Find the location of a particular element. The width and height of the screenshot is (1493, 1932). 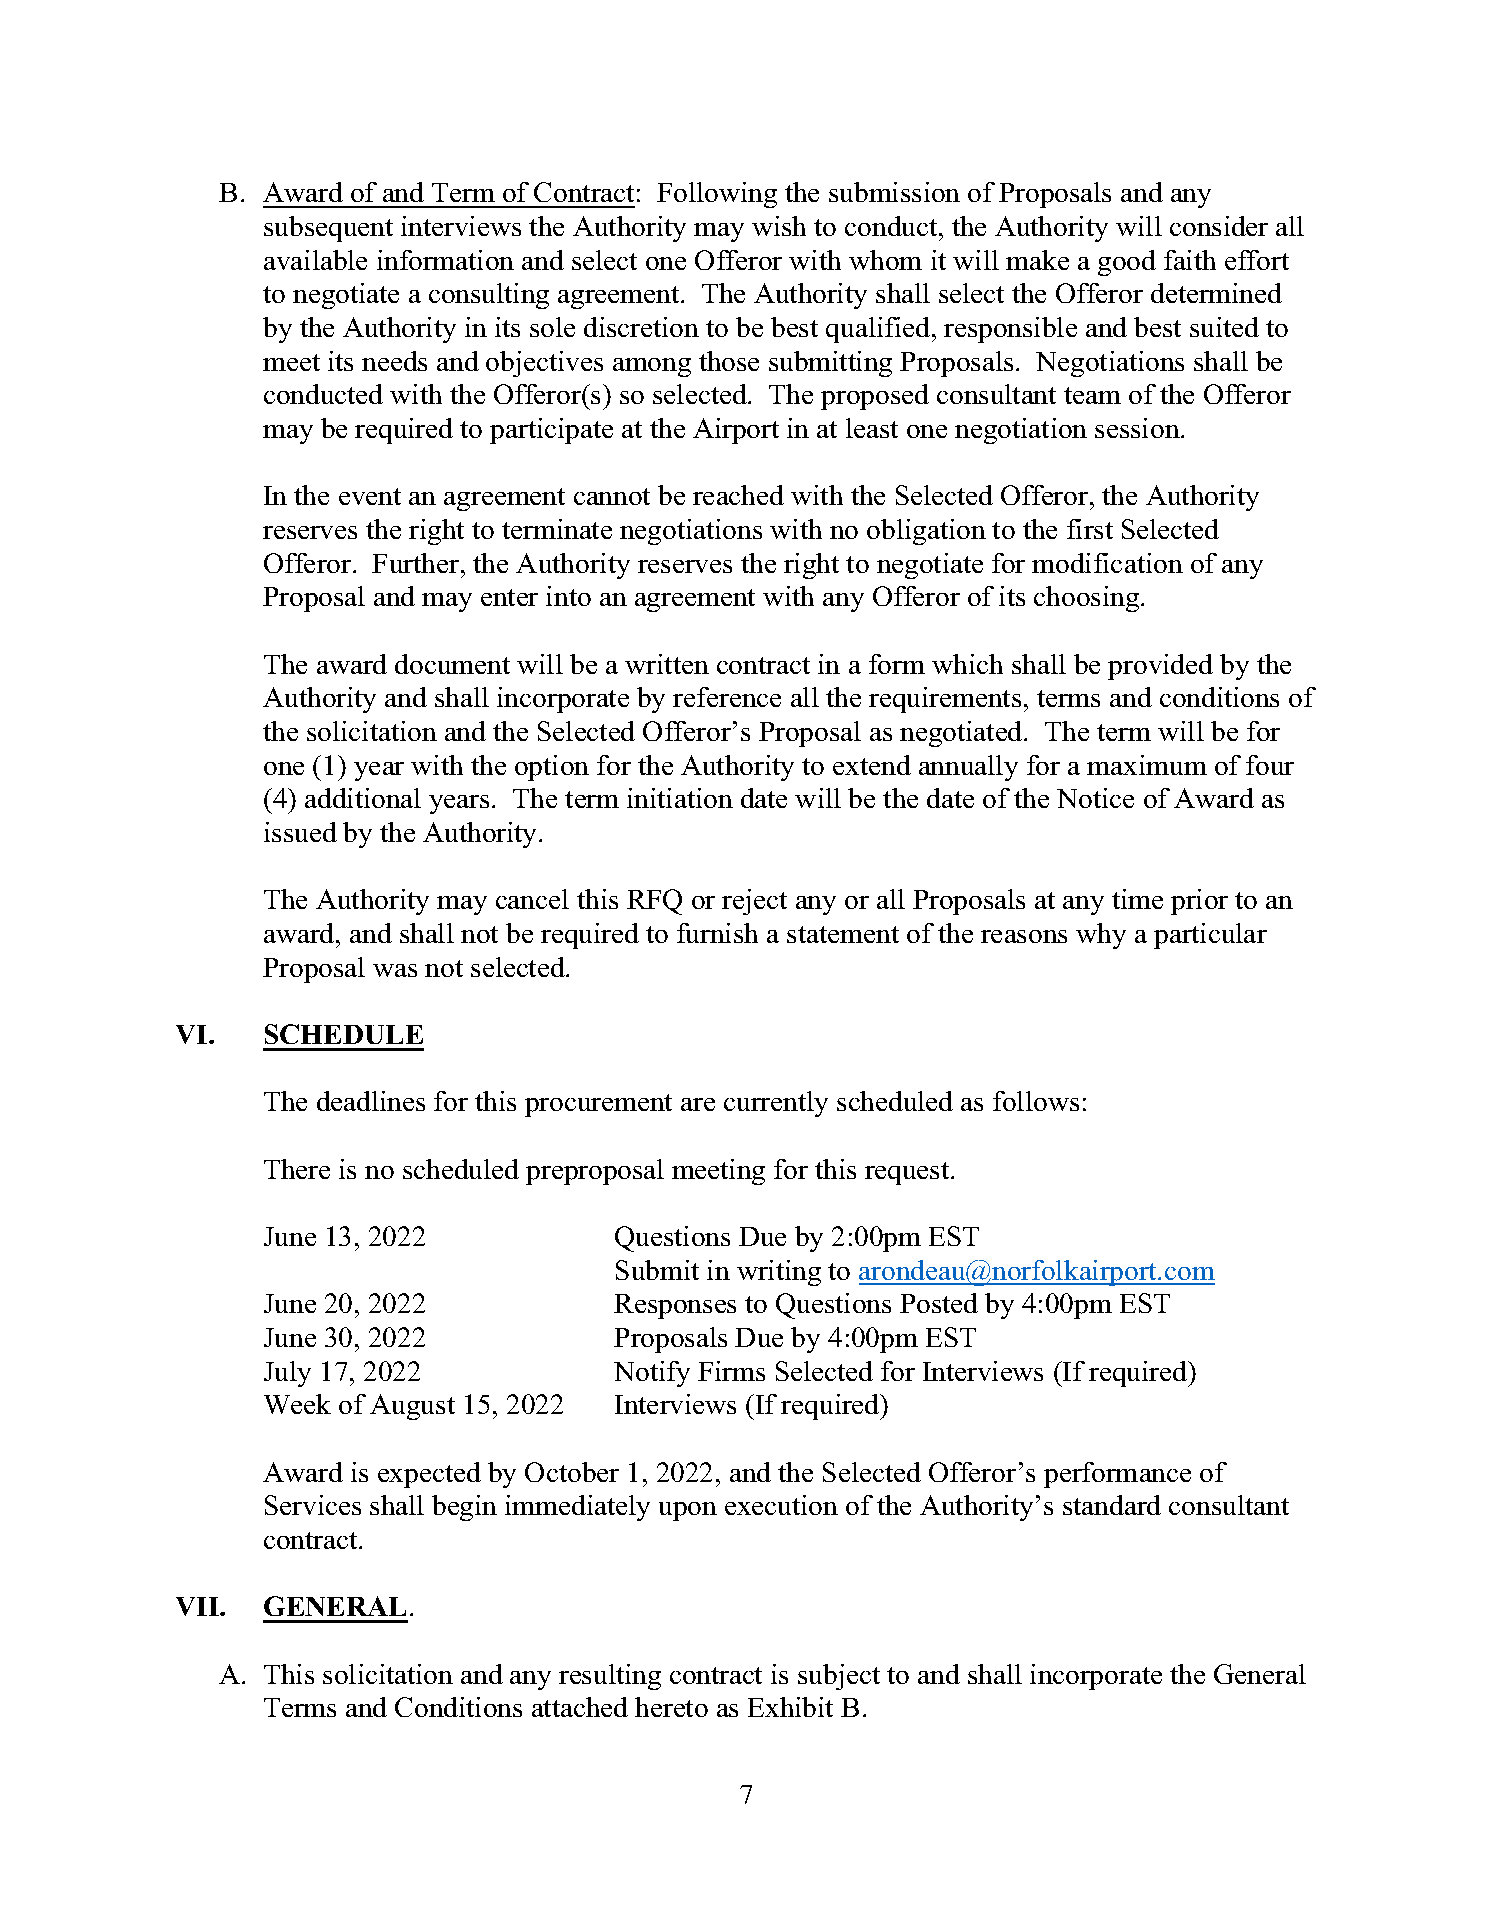

additional is located at coordinates (363, 798).
